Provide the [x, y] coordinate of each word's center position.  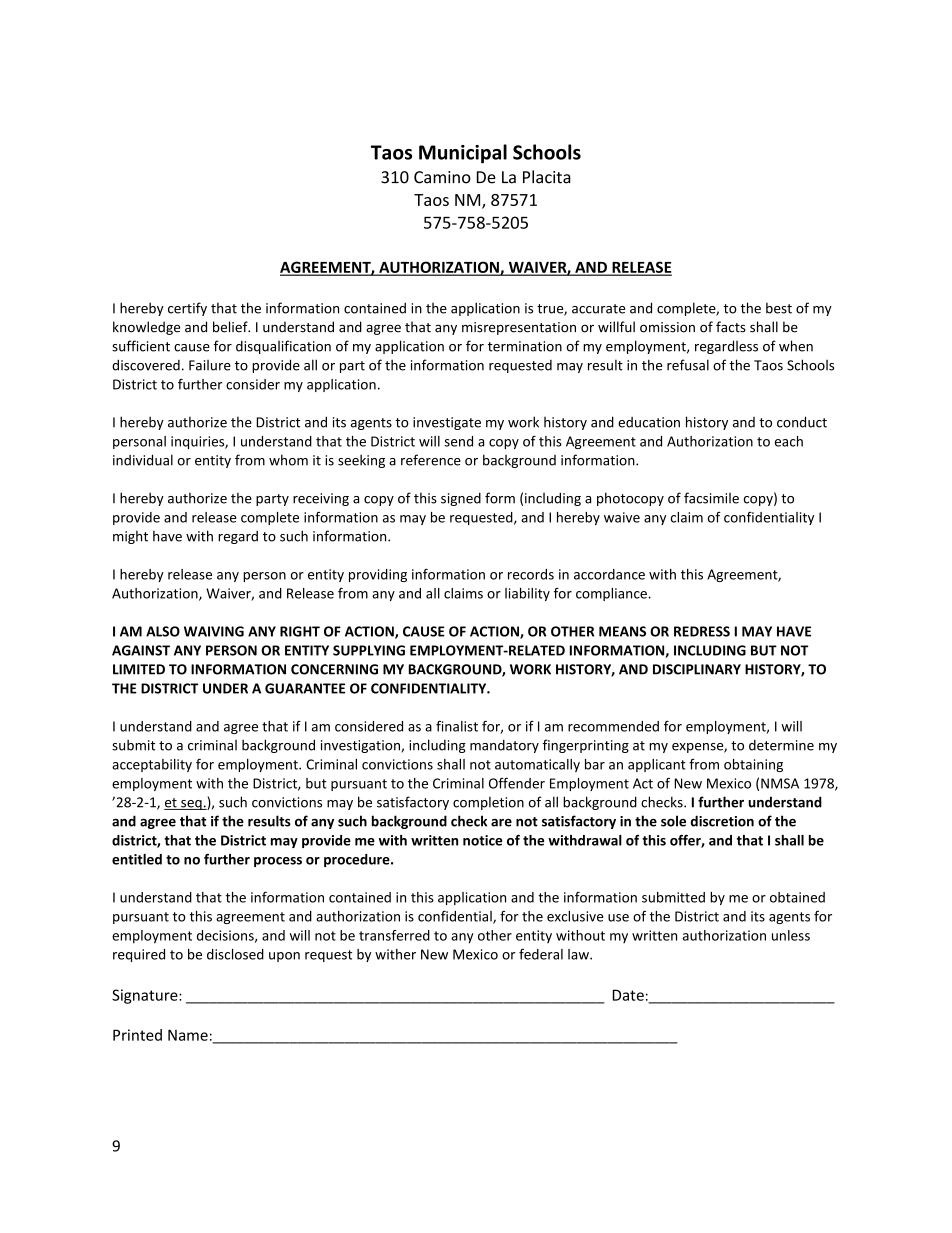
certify [187, 309]
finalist [457, 726]
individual [143, 460]
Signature [146, 996]
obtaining [753, 765]
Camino [442, 177]
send [458, 441]
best [779, 308]
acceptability [152, 765]
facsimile [711, 498]
